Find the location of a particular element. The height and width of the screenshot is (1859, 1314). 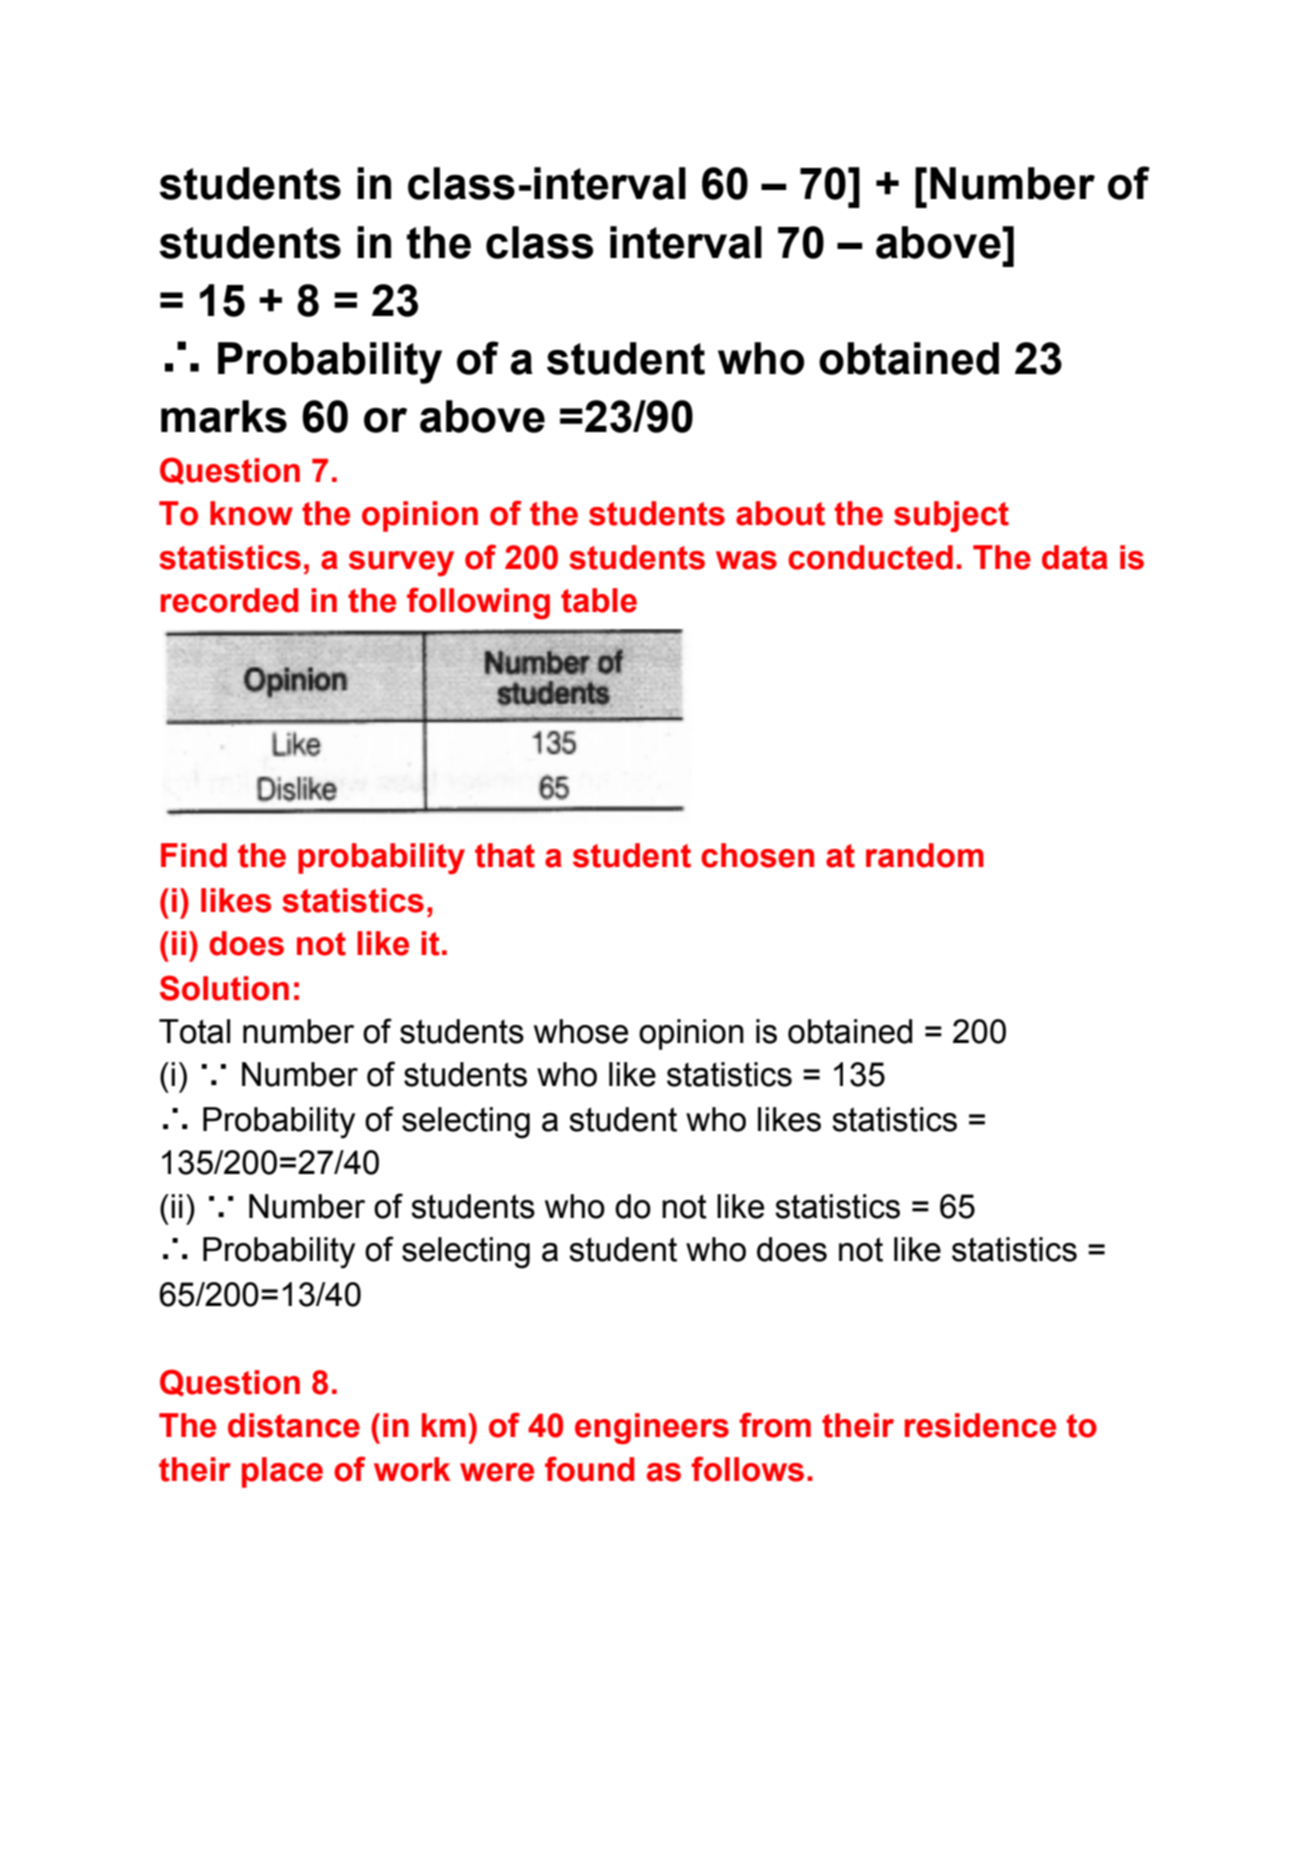

marks is located at coordinates (224, 416).
